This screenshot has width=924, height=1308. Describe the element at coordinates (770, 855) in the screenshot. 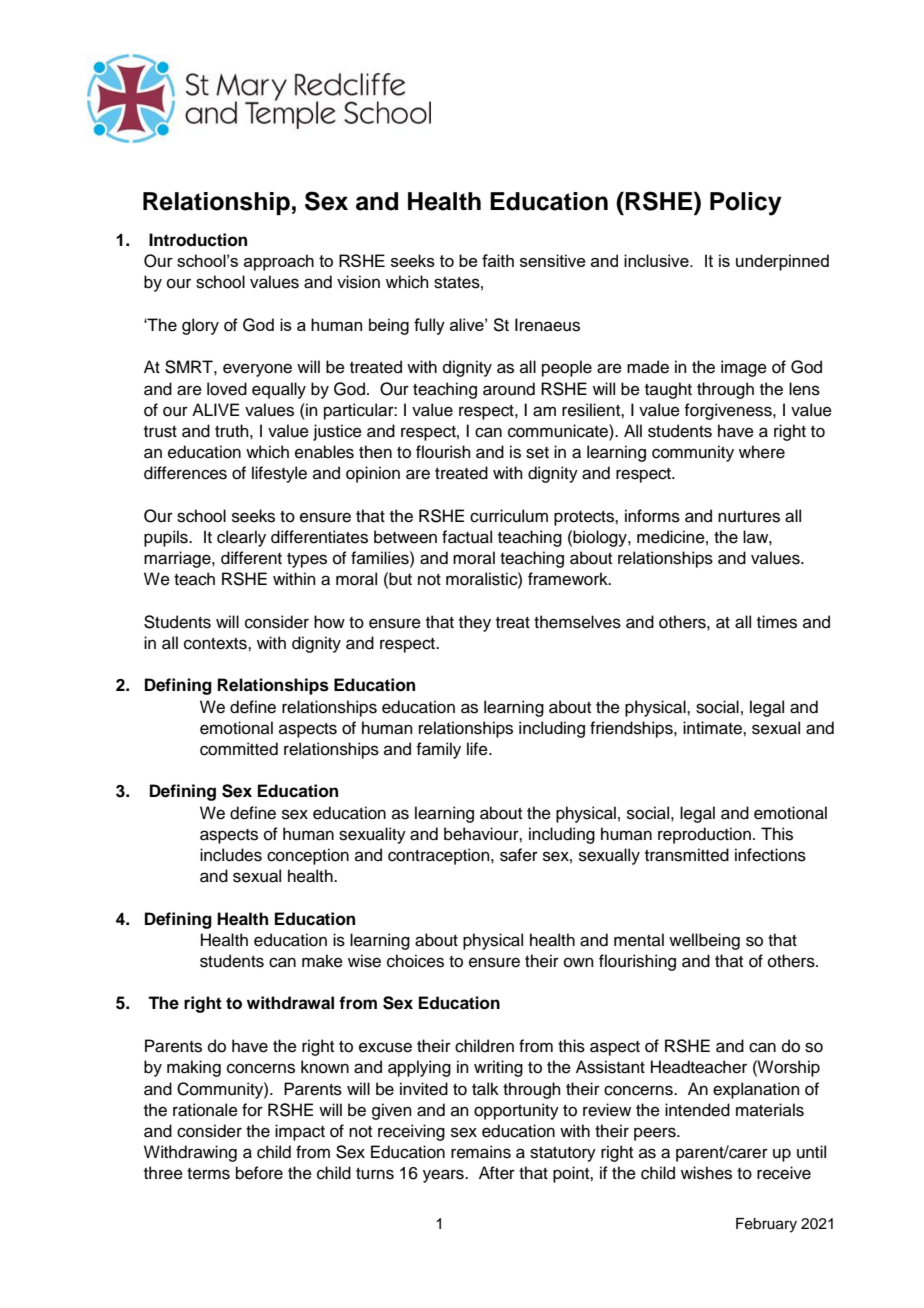

I see `infections` at that location.
